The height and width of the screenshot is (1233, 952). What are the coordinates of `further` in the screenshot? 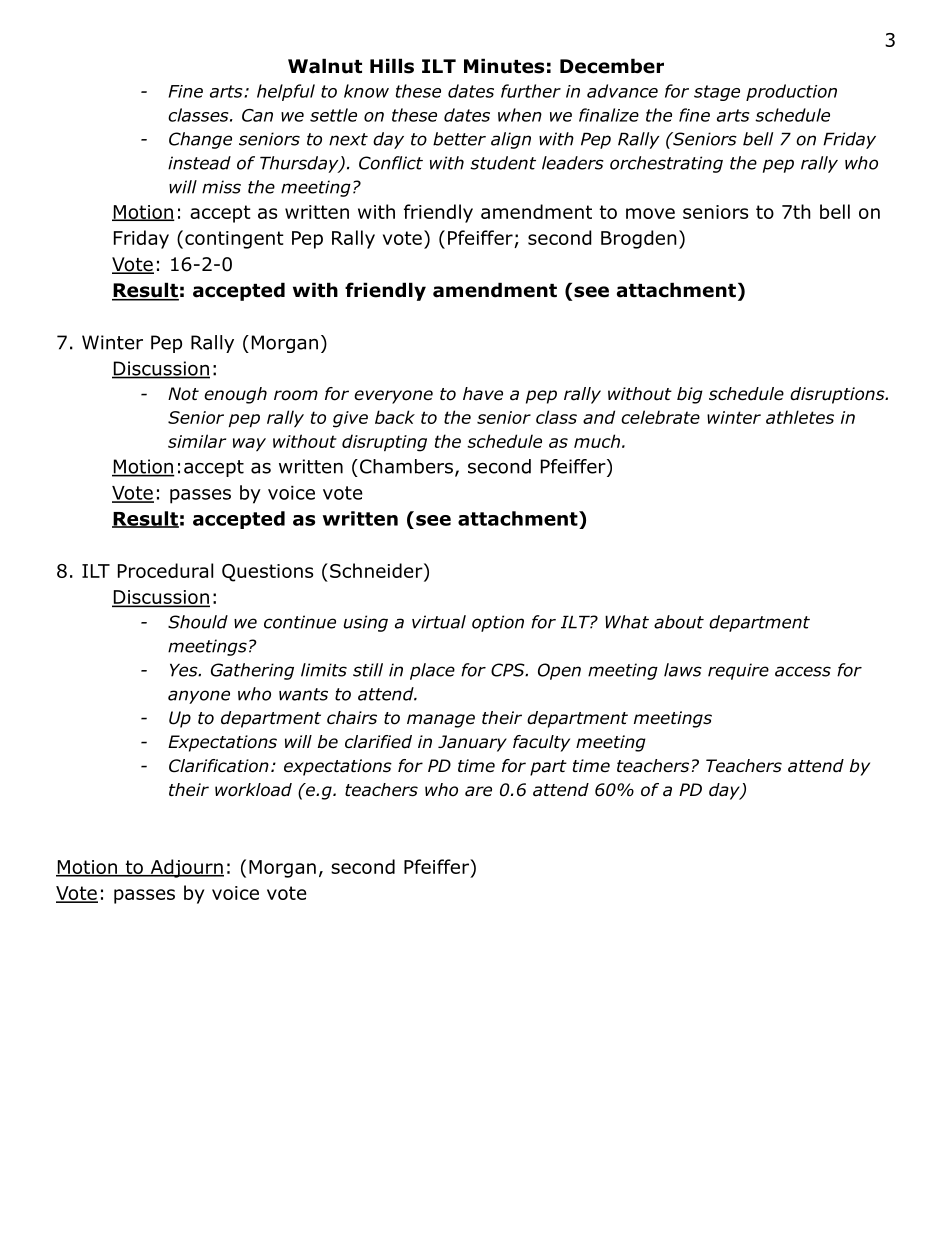 It's located at (531, 91).
